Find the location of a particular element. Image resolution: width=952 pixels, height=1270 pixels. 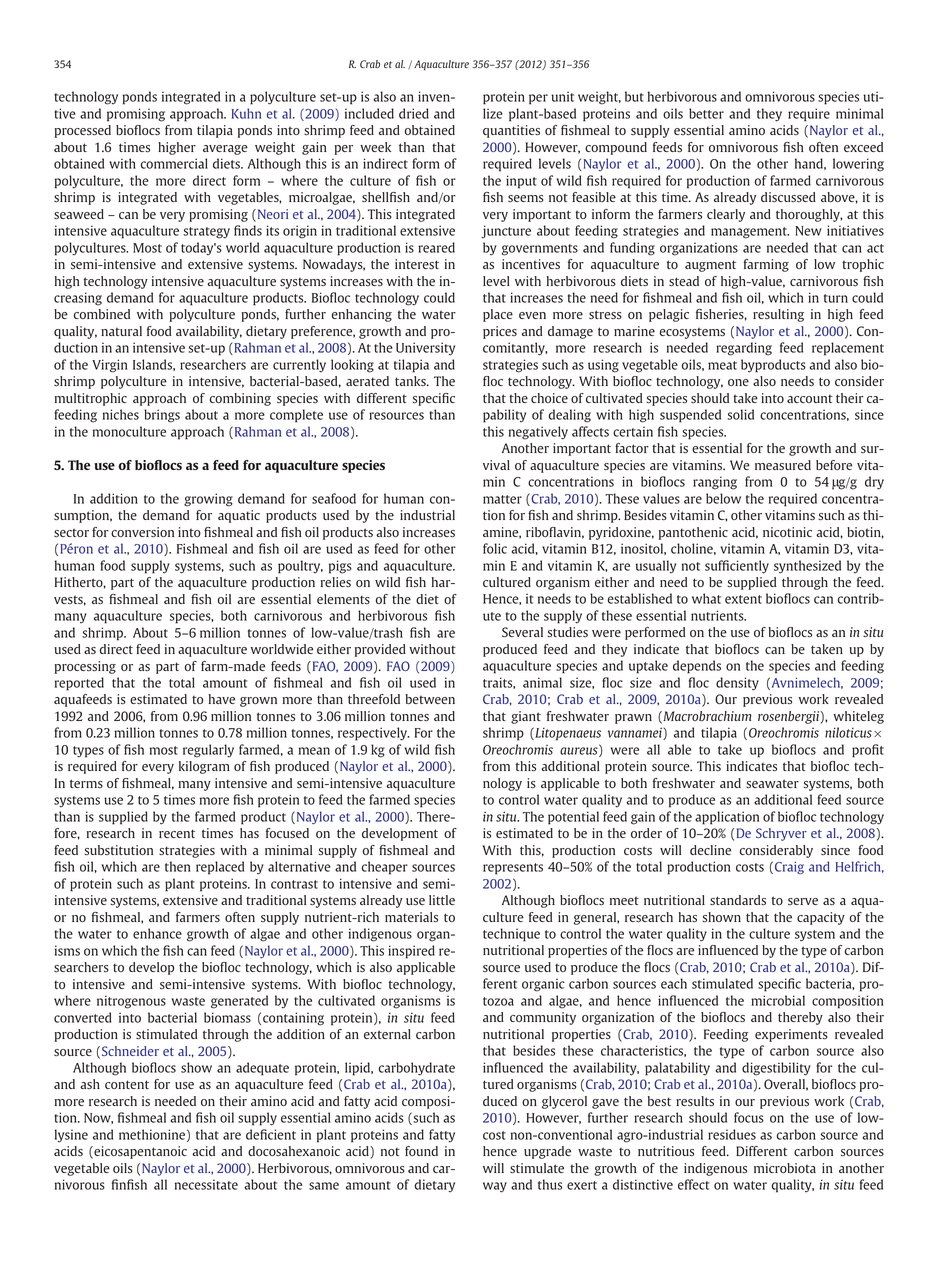

folic is located at coordinates (495, 548).
